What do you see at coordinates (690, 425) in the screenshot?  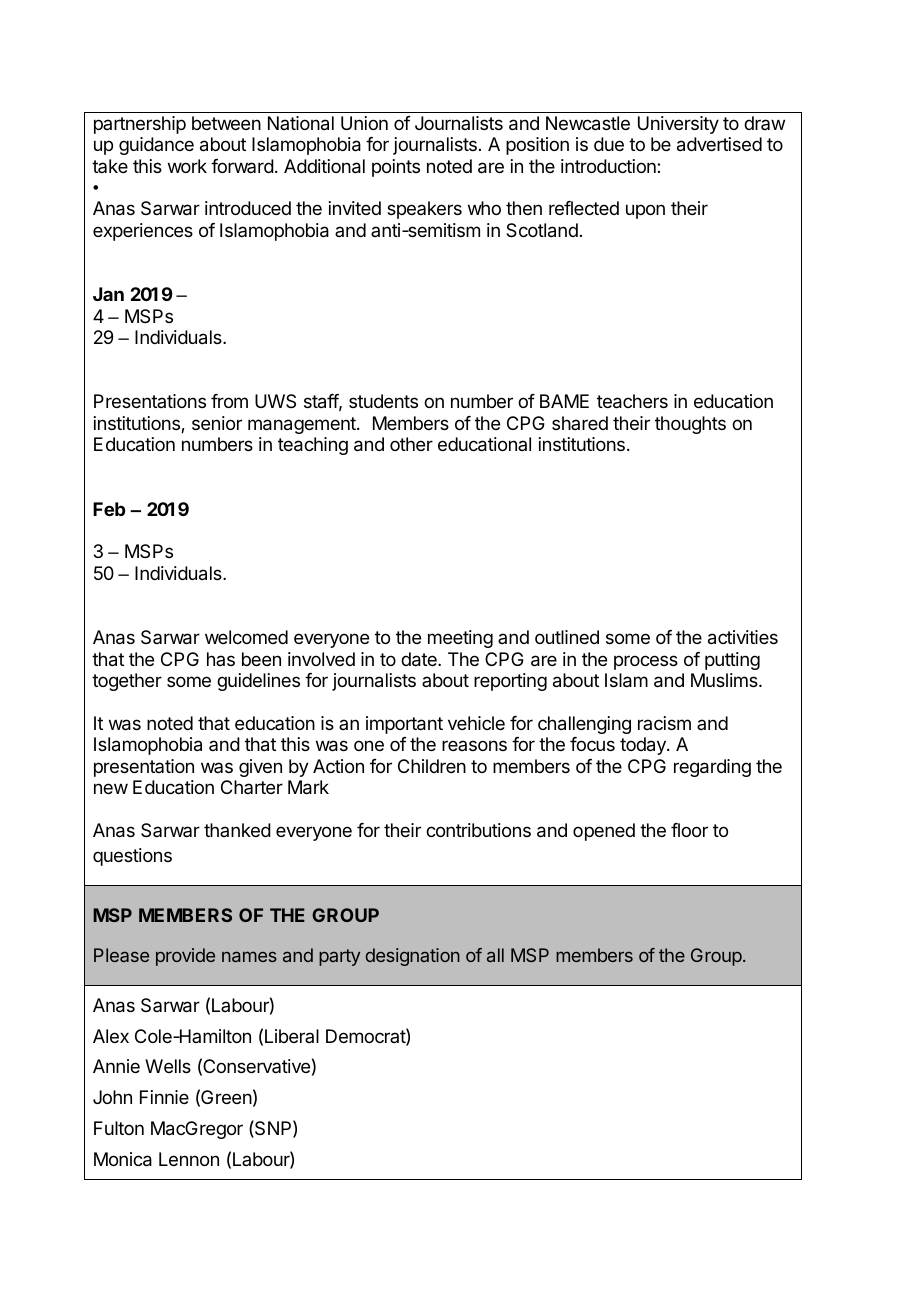 I see `thoughts` at bounding box center [690, 425].
